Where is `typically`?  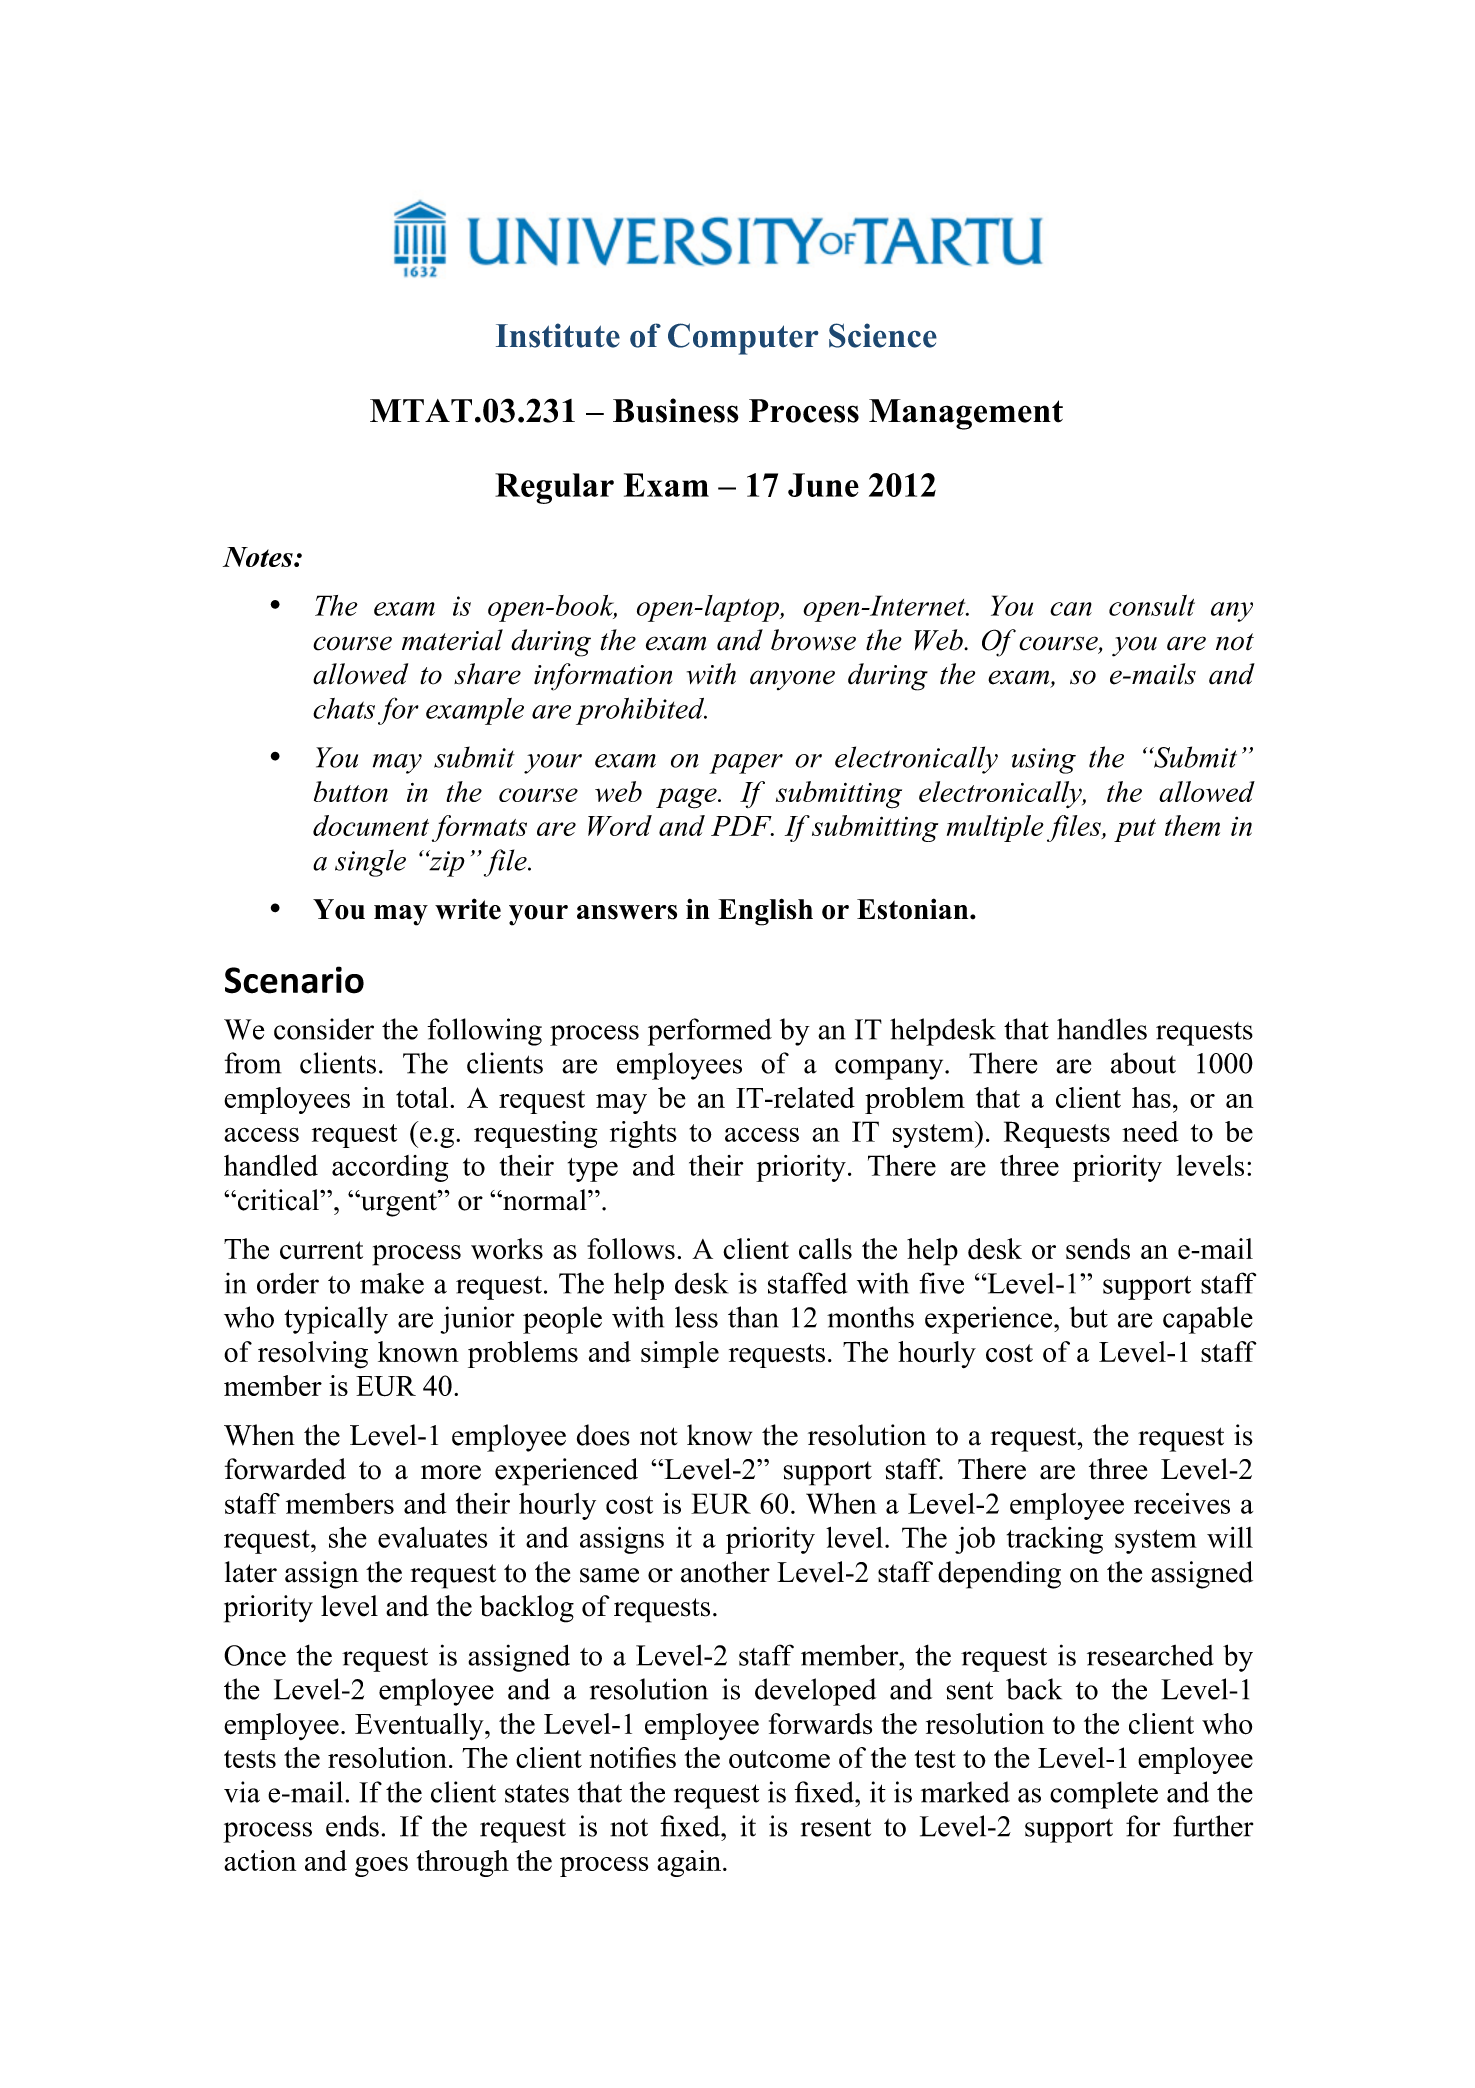
typically is located at coordinates (336, 1320).
